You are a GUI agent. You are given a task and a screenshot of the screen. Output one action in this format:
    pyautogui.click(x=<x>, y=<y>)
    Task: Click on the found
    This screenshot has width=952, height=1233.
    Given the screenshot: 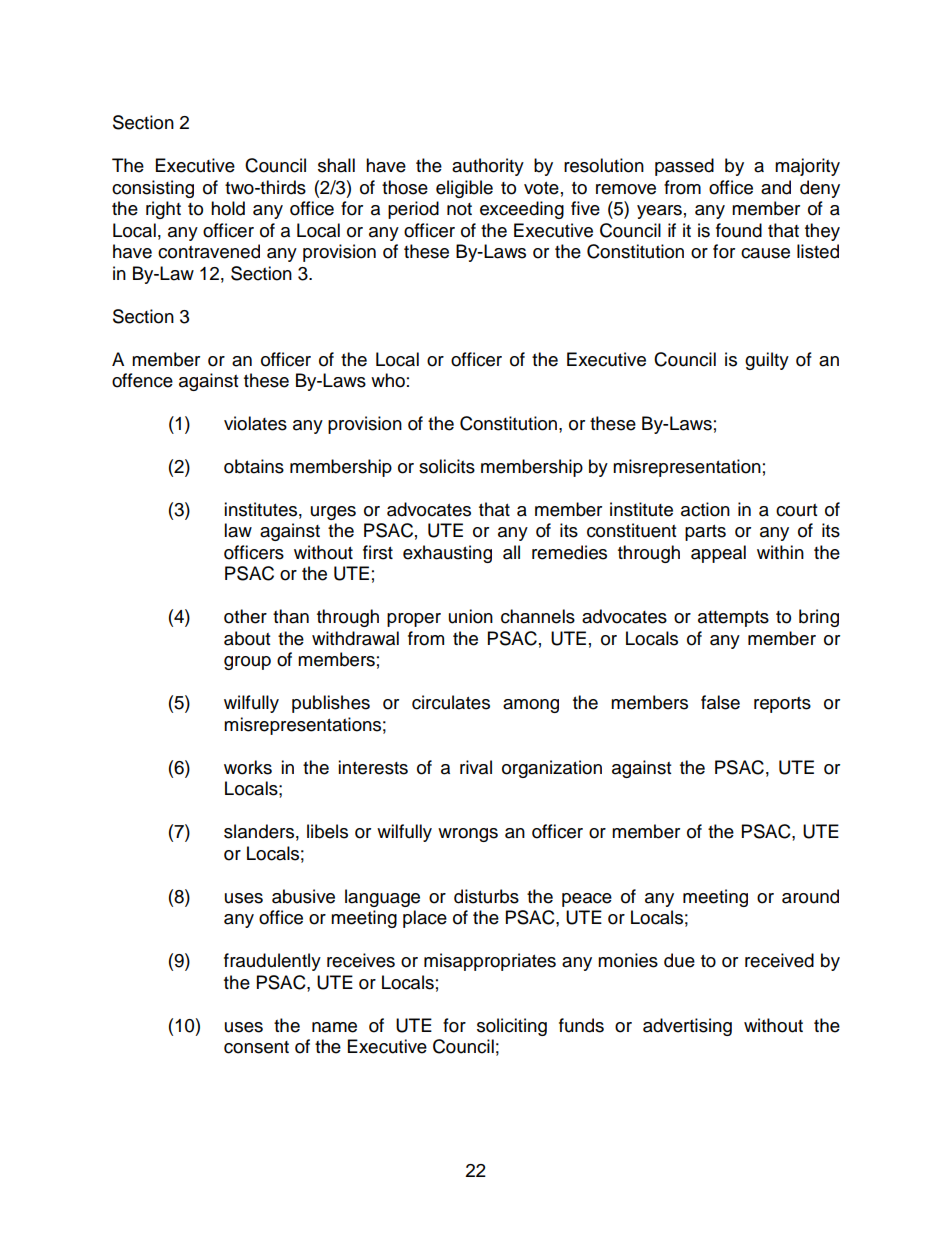 What is the action you would take?
    pyautogui.click(x=739, y=230)
